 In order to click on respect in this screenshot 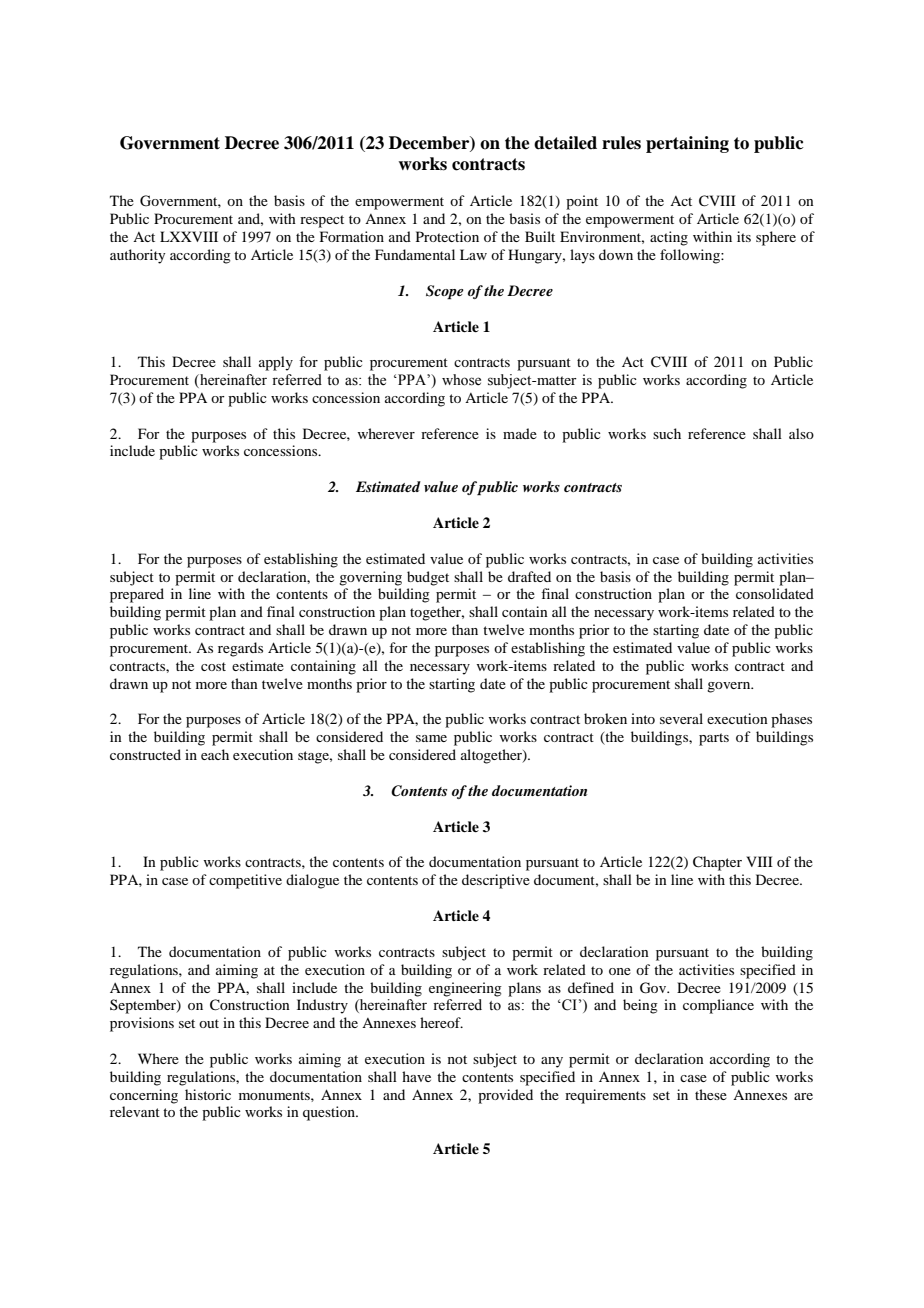, I will do `click(322, 221)`.
